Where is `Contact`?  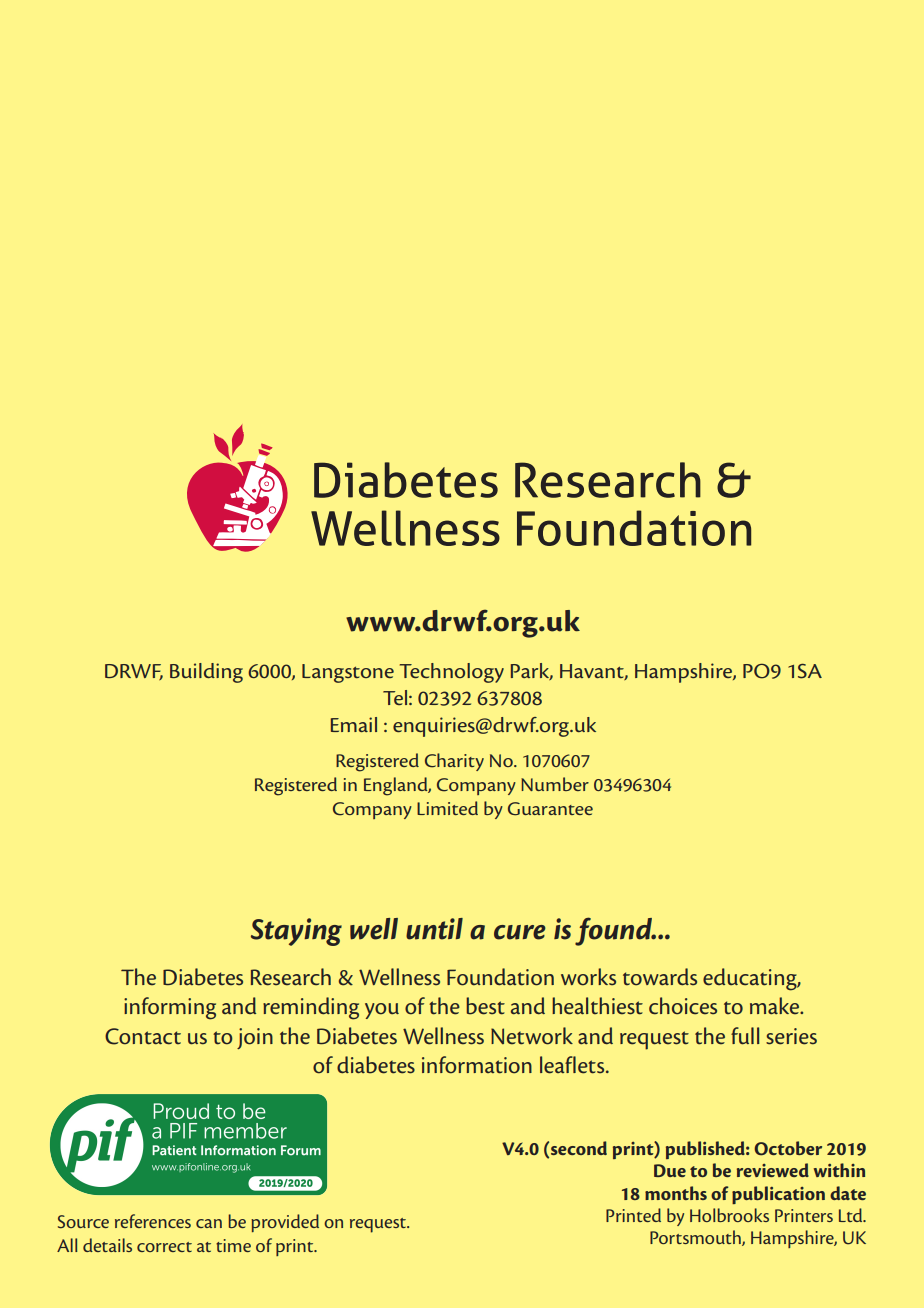 Contact is located at coordinates (143, 1036).
